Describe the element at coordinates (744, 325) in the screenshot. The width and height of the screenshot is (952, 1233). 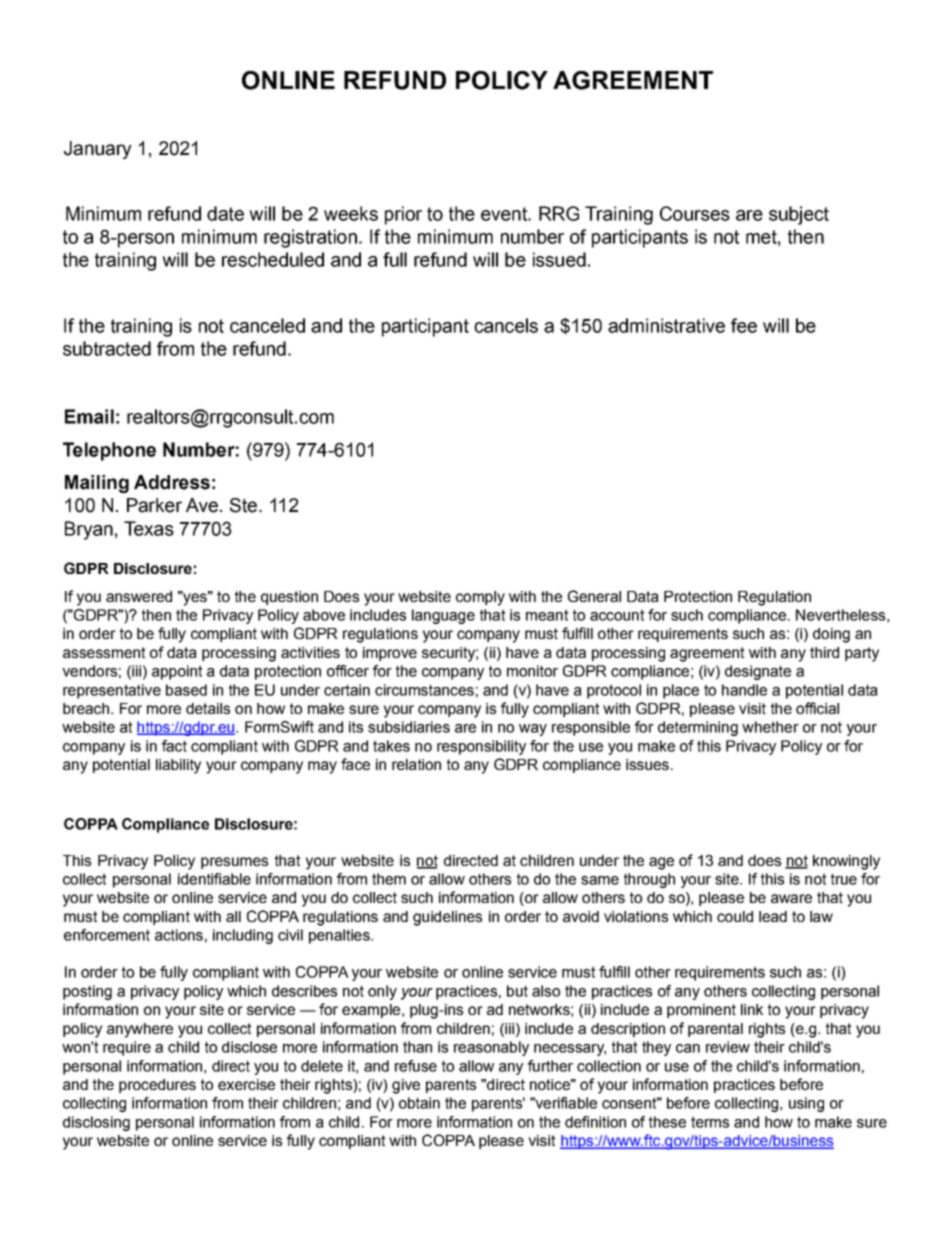
I see `fee` at that location.
